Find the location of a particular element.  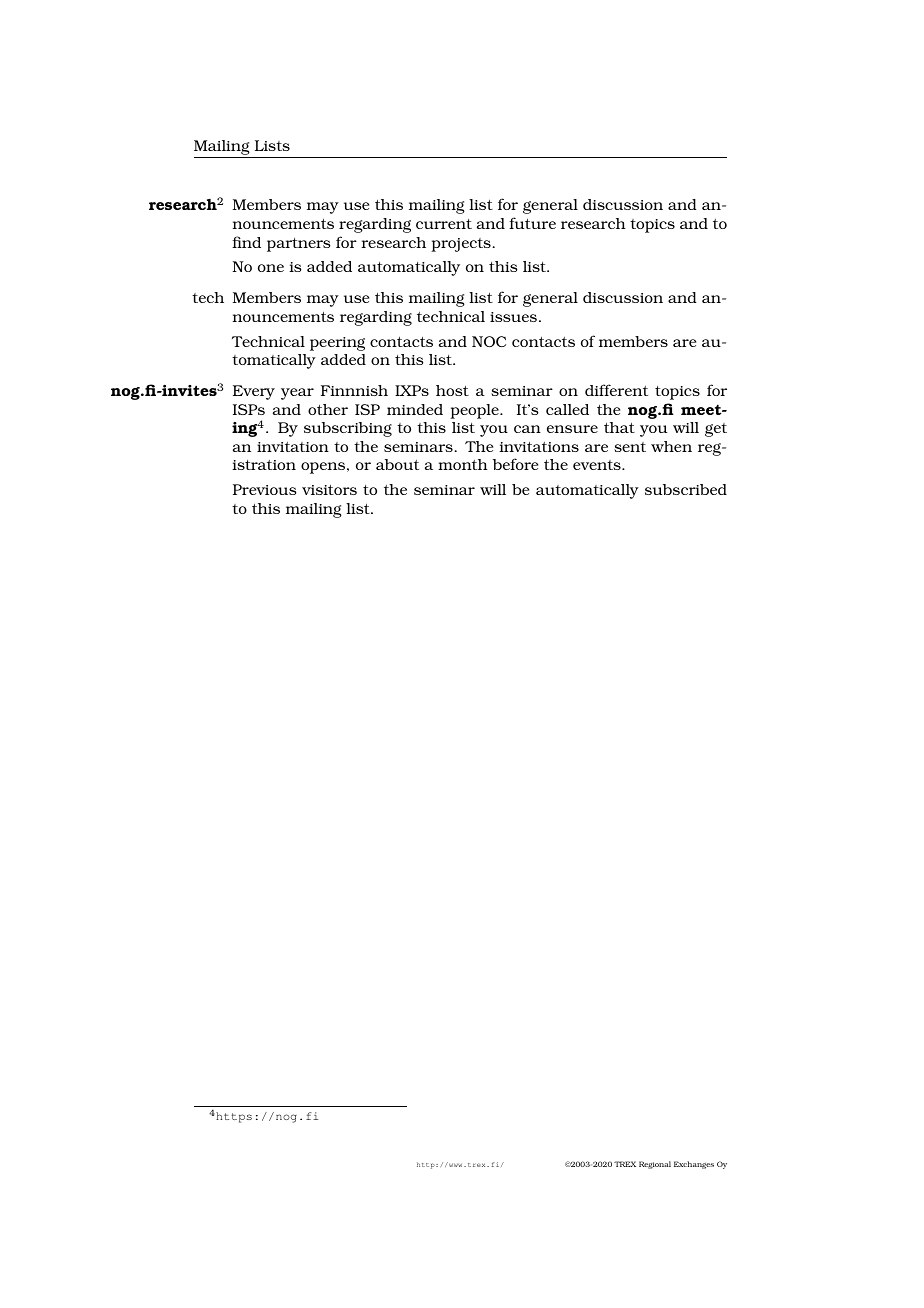

subscribed is located at coordinates (686, 489).
